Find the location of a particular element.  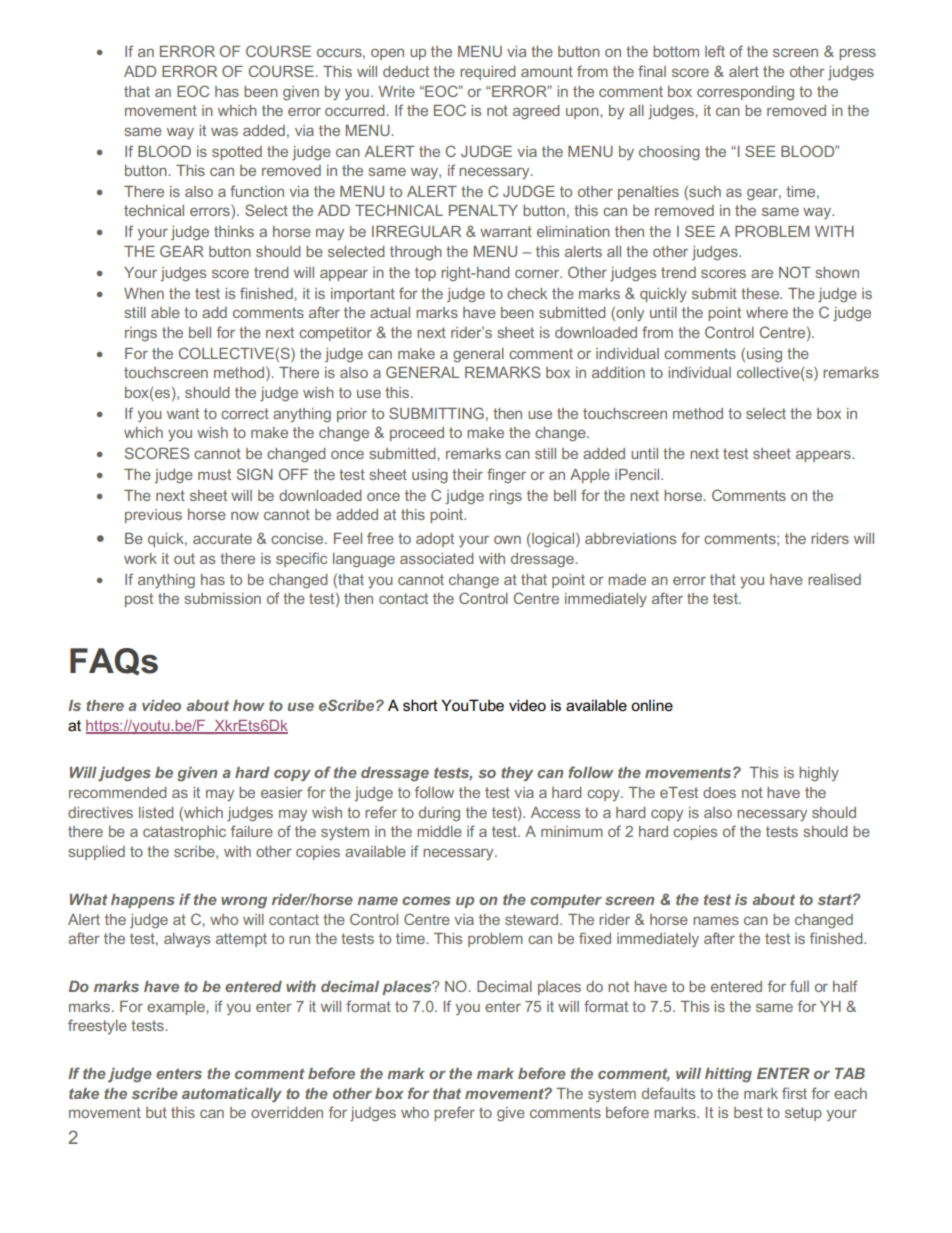

overridden is located at coordinates (287, 1112).
